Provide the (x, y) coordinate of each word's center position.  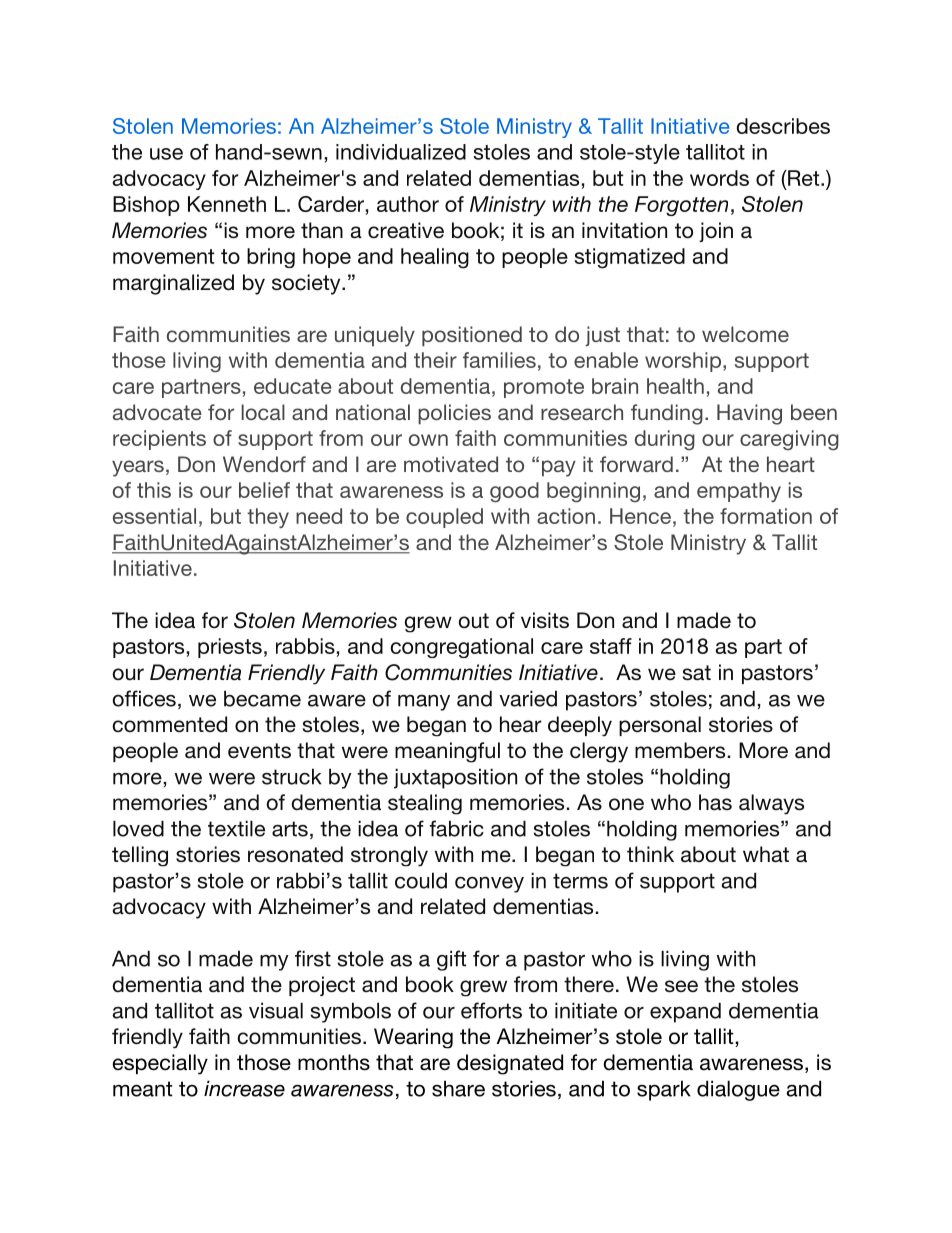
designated (510, 1064)
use (166, 154)
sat (697, 673)
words (719, 178)
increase (244, 1088)
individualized (401, 152)
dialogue (738, 1090)
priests (230, 648)
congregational (462, 648)
